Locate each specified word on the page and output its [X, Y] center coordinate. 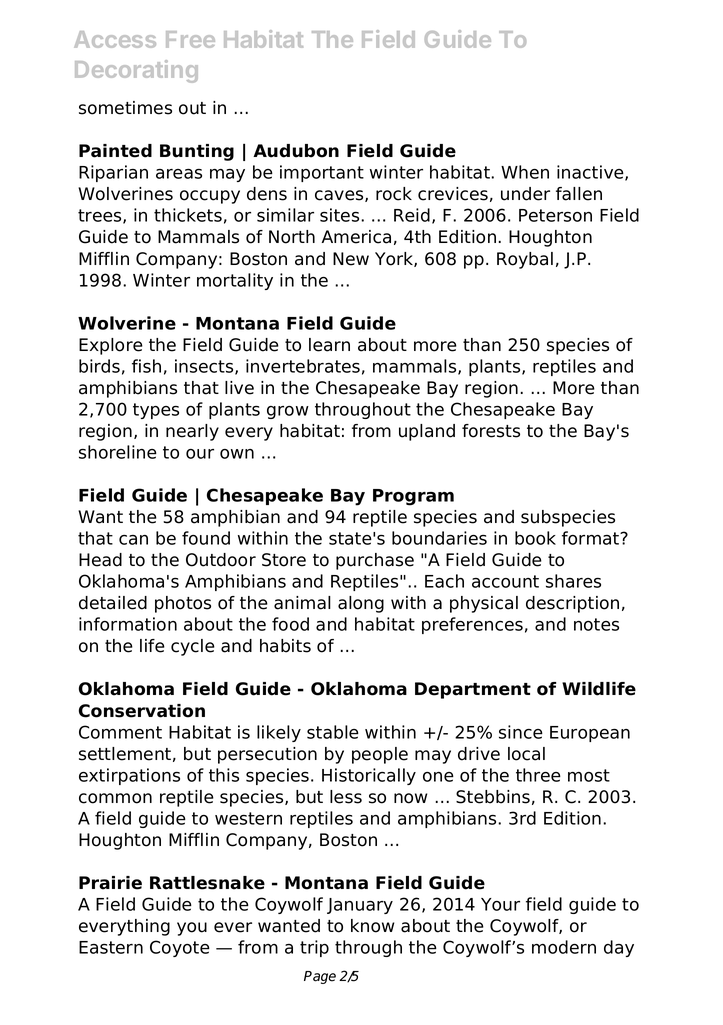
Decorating [136, 71]
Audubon [296, 151]
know [372, 926]
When [525, 172]
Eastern [111, 947]
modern [564, 947]
